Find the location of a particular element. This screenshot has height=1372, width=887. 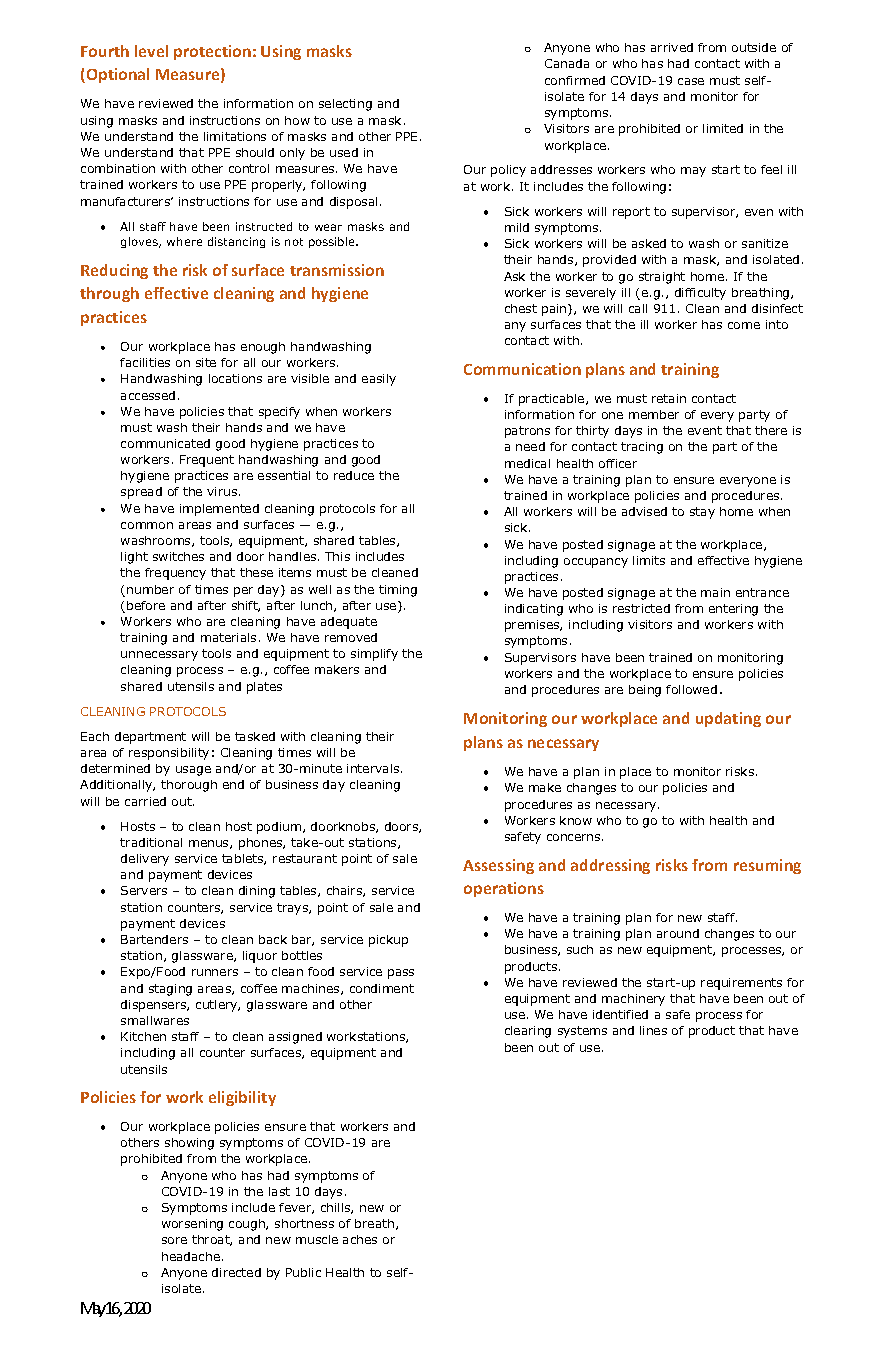

case is located at coordinates (691, 81).
